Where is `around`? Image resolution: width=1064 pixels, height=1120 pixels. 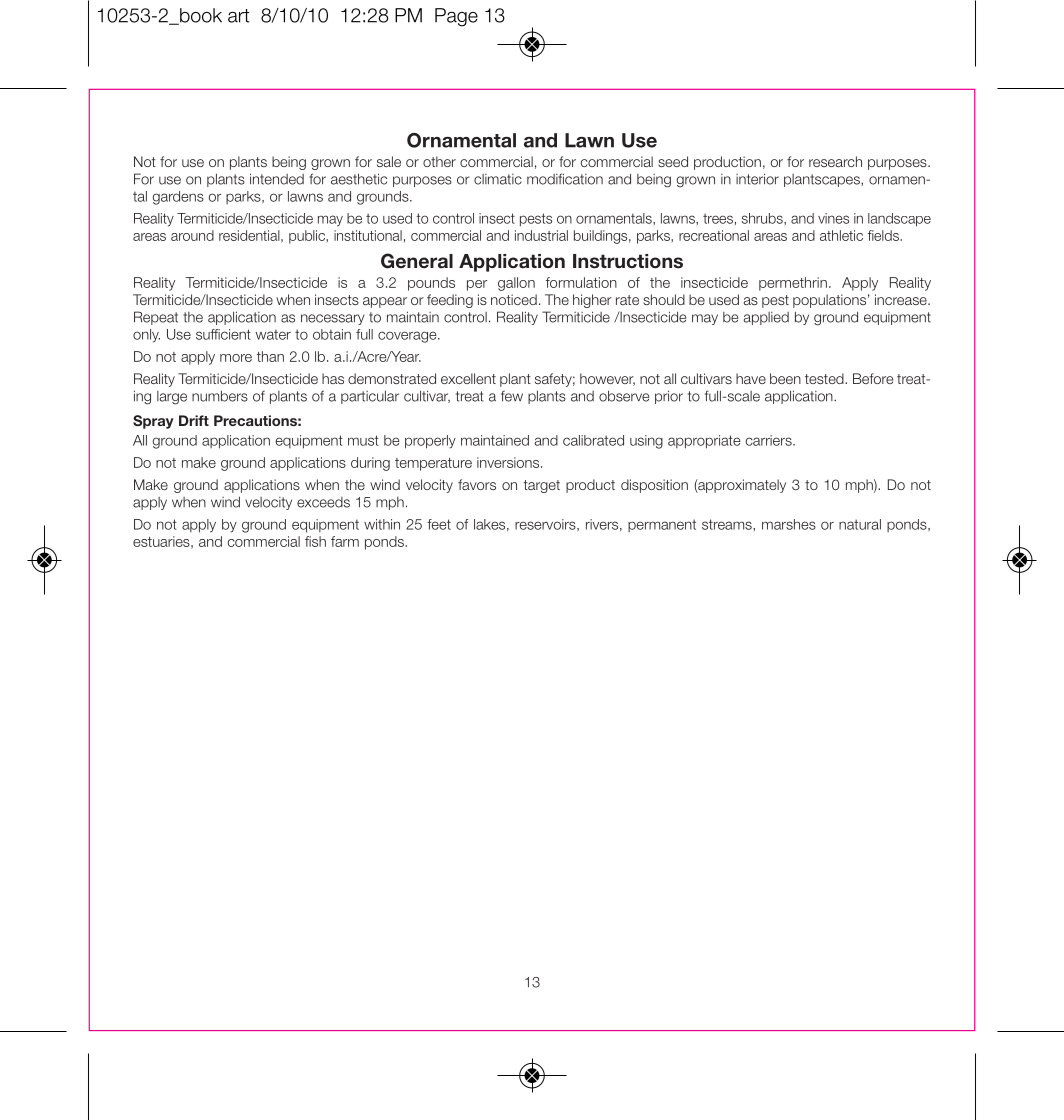 around is located at coordinates (192, 235).
